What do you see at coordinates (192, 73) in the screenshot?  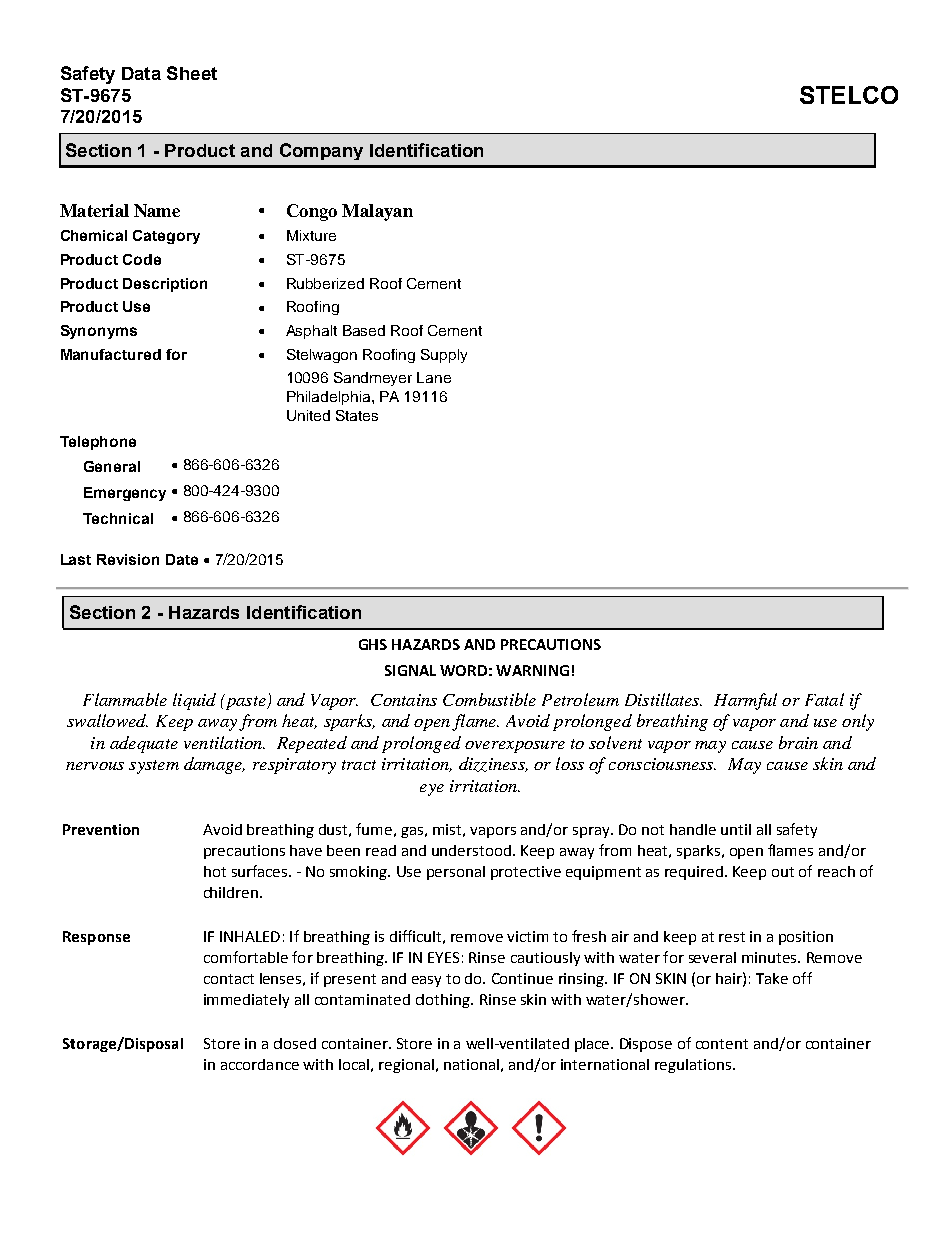 I see `Sheet` at bounding box center [192, 73].
